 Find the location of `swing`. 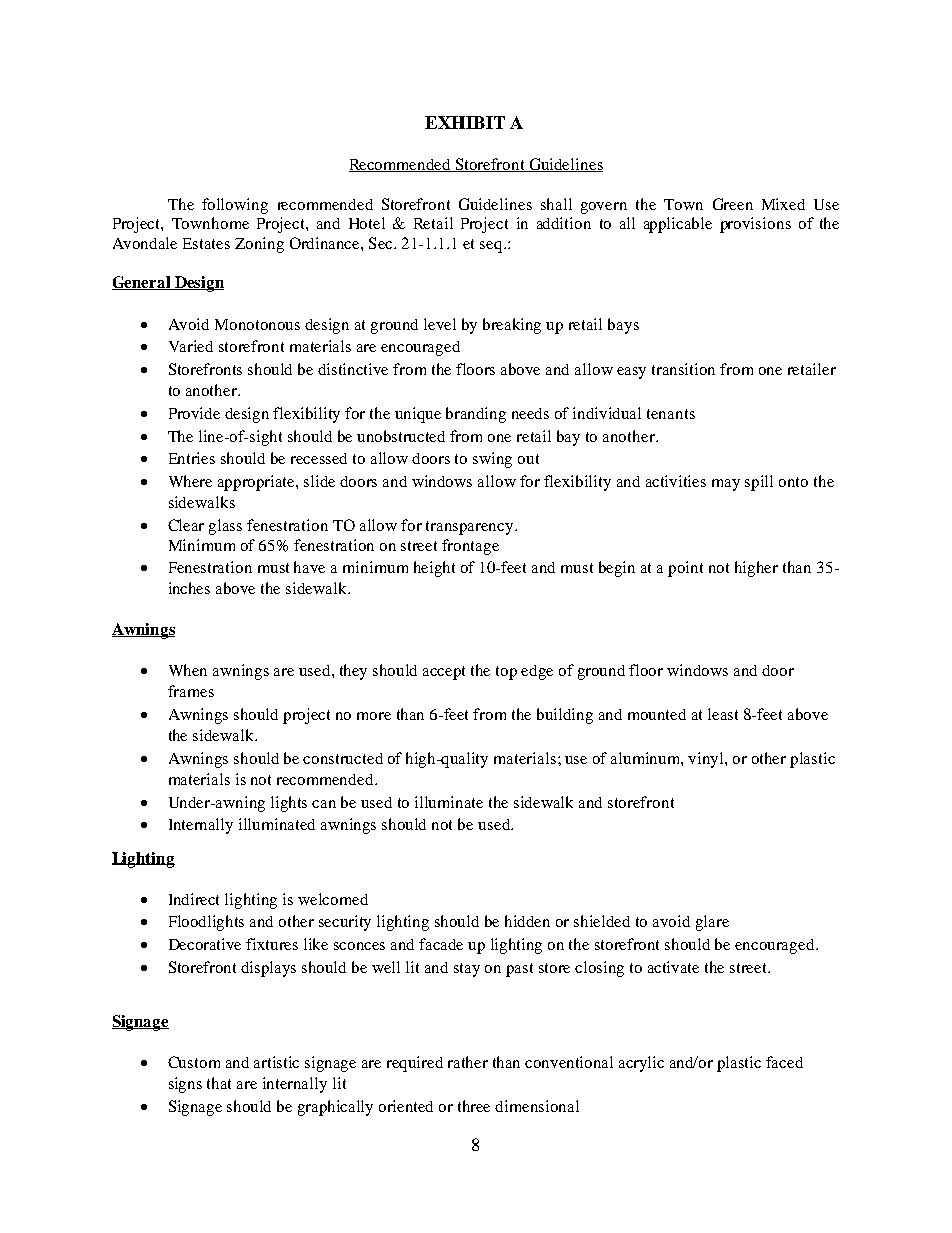

swing is located at coordinates (492, 460).
